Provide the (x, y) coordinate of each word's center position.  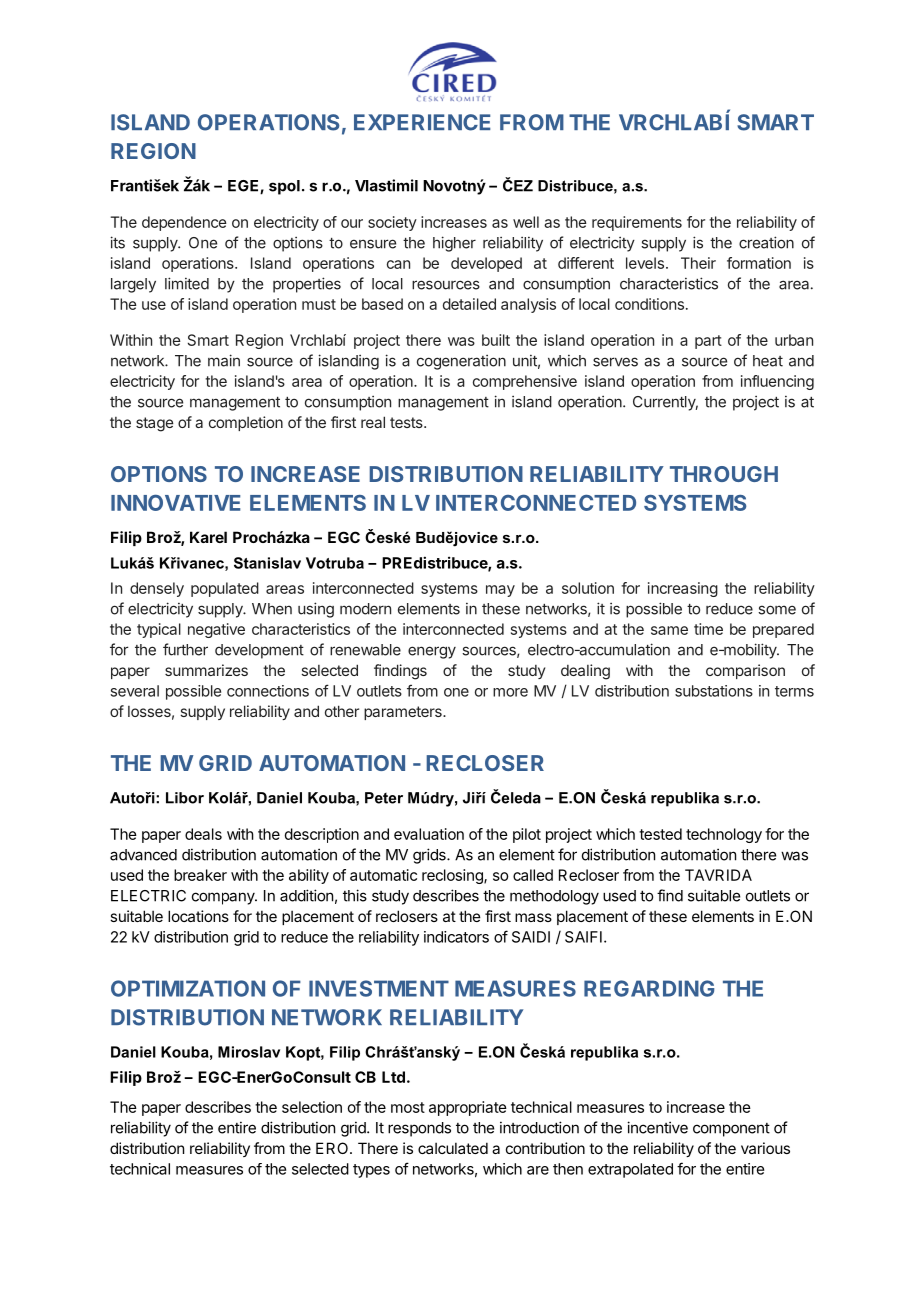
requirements (637, 223)
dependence (184, 223)
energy (432, 652)
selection (312, 1107)
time (708, 629)
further (185, 649)
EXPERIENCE (422, 122)
